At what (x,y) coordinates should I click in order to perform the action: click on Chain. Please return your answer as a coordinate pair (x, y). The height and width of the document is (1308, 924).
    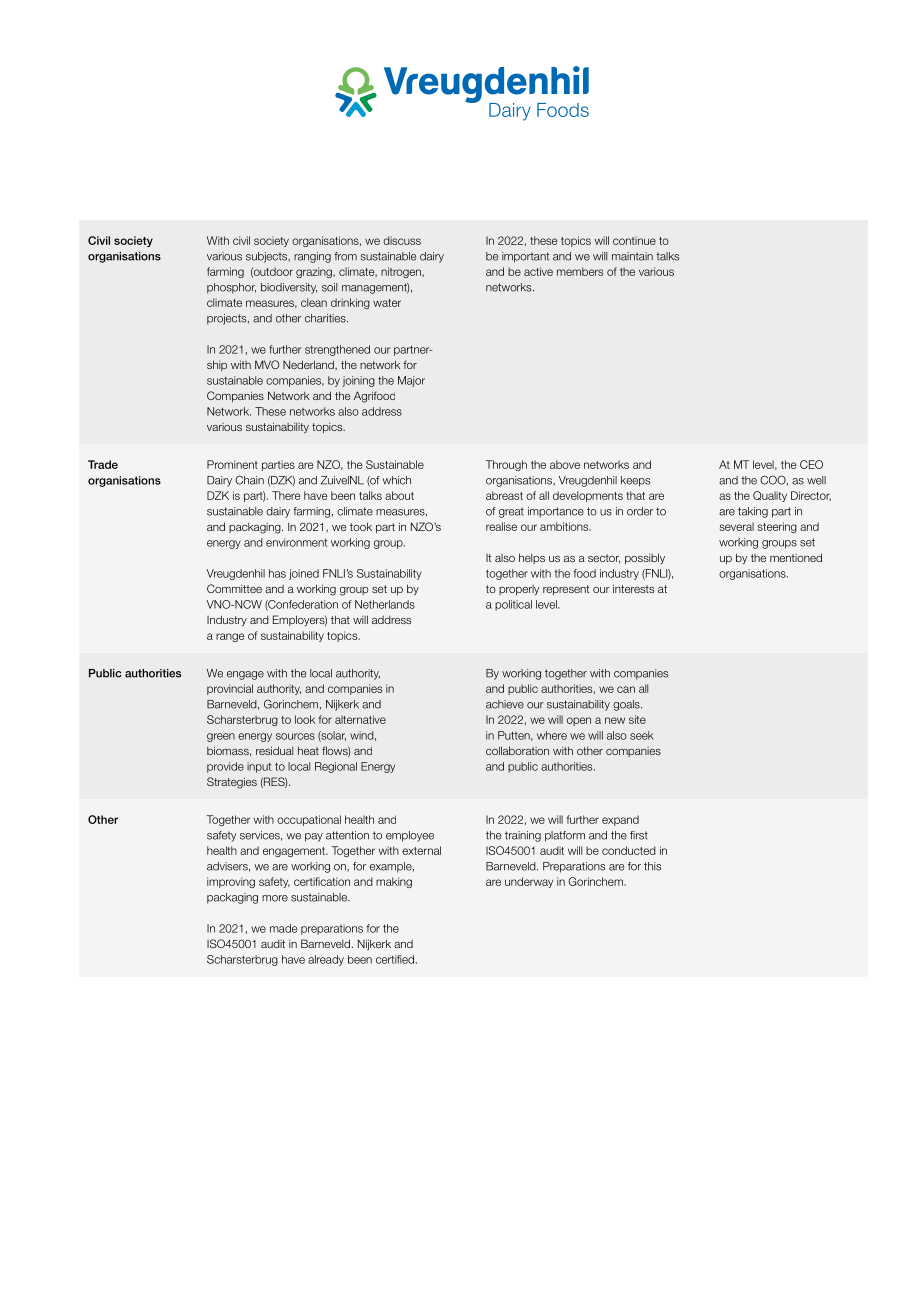
    Looking at the image, I should click on (249, 480).
